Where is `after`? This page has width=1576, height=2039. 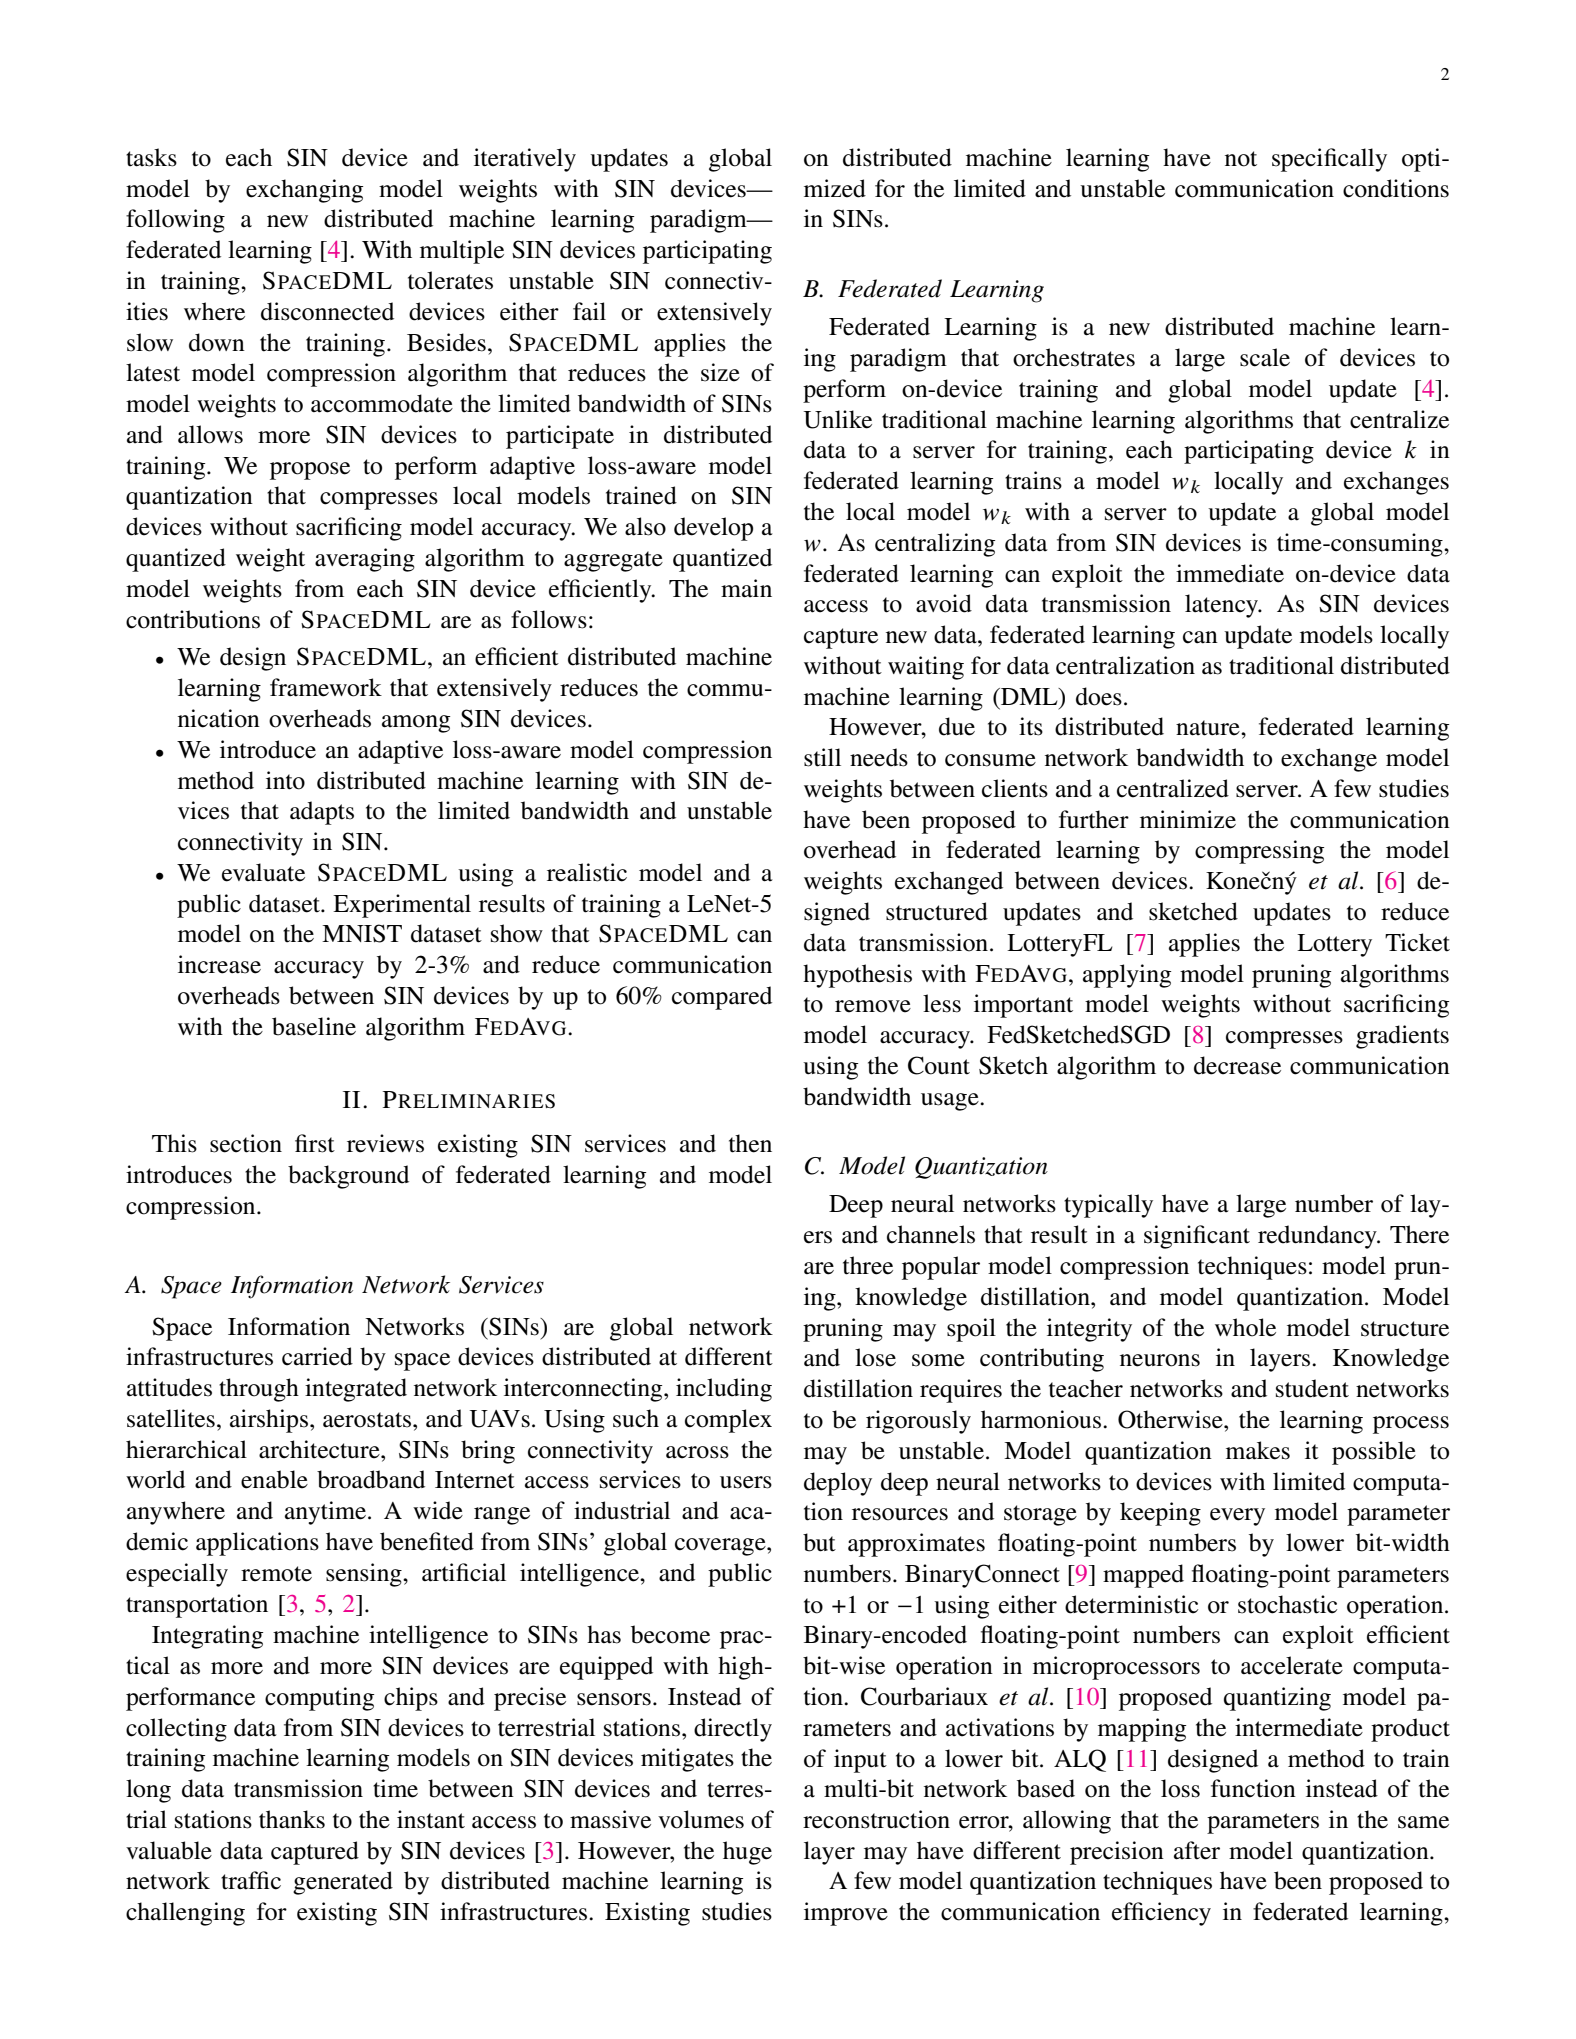
after is located at coordinates (1197, 1850).
